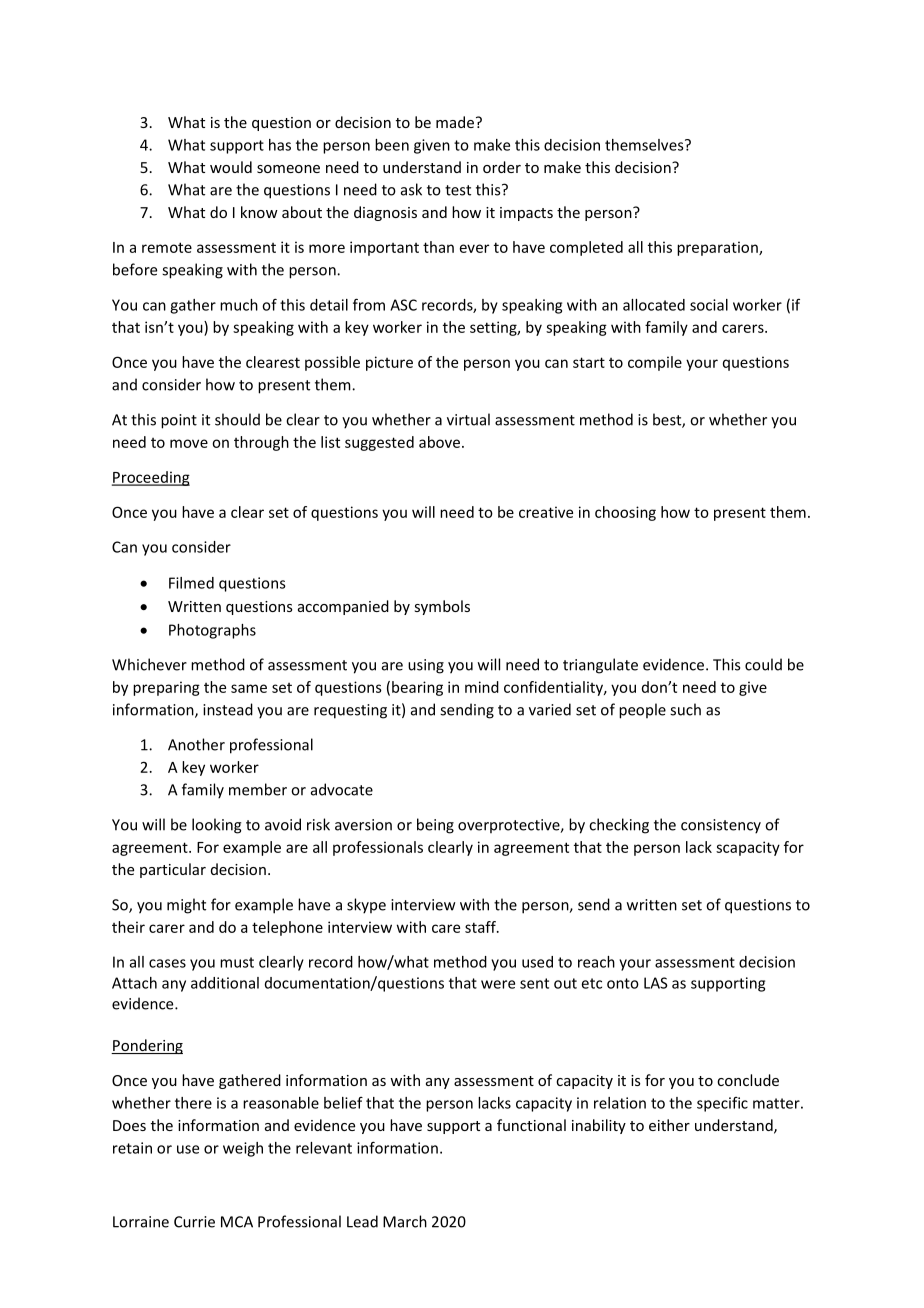  What do you see at coordinates (718, 248) in the screenshot?
I see `preparation` at bounding box center [718, 248].
